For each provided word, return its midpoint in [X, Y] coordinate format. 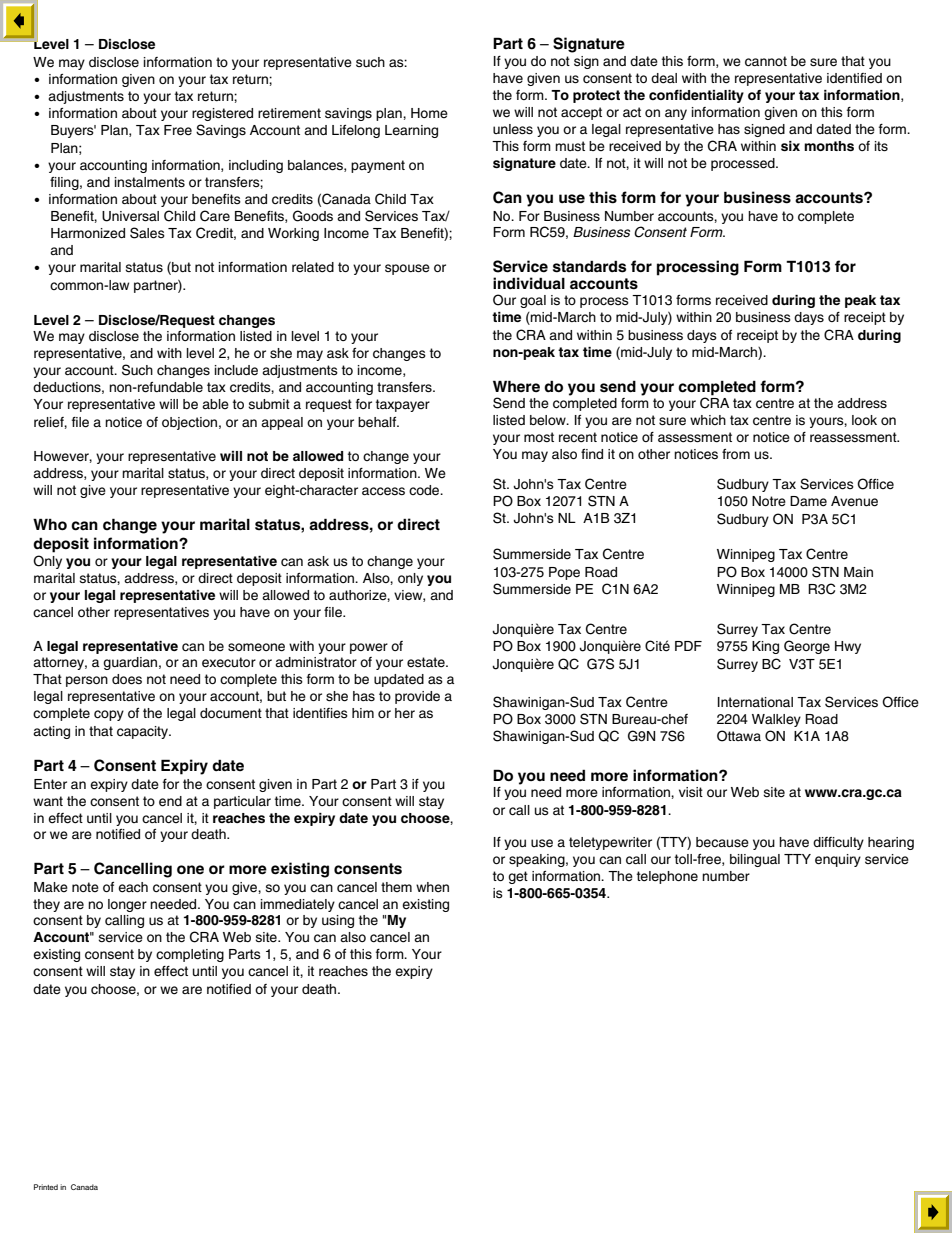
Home [429, 113]
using [338, 921]
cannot [766, 61]
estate [427, 662]
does [127, 679]
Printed [46, 1187]
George [807, 647]
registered [222, 114]
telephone [667, 877]
